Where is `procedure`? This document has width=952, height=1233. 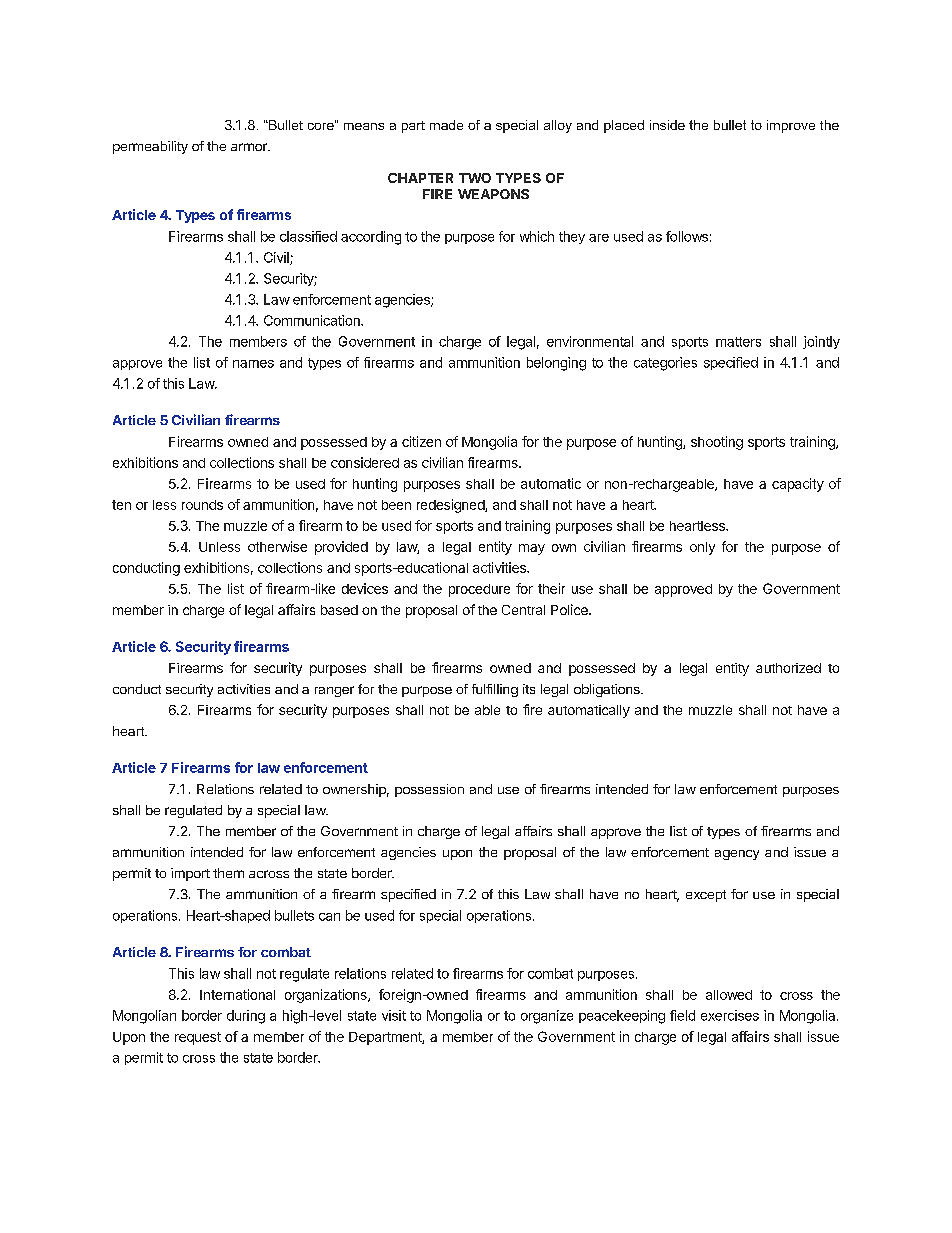 procedure is located at coordinates (479, 590).
